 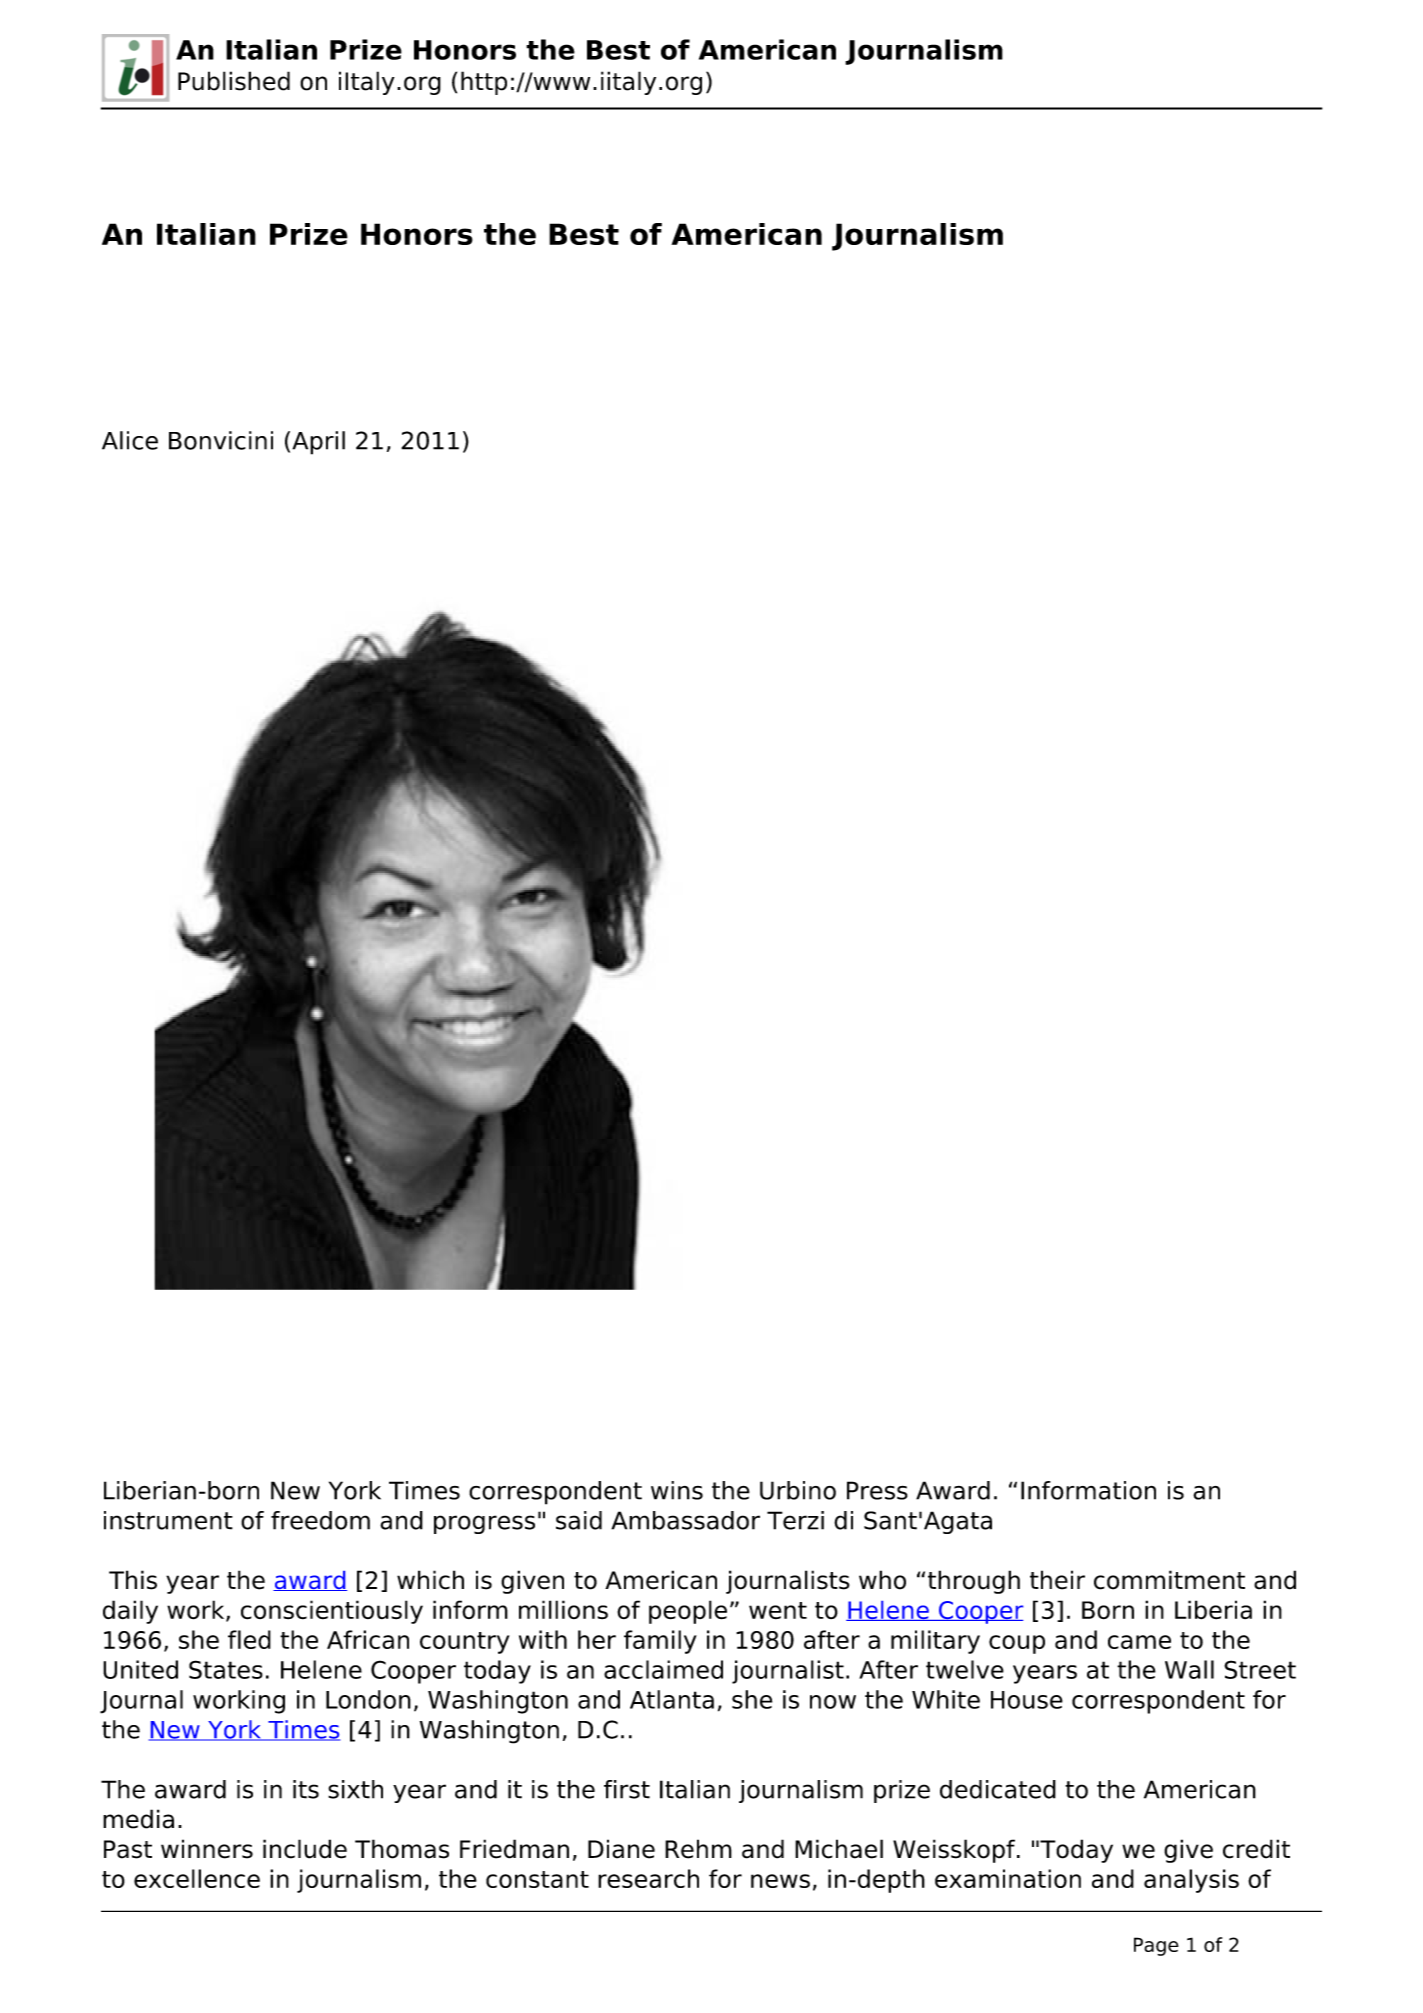 I want to click on Press, so click(x=877, y=1490).
